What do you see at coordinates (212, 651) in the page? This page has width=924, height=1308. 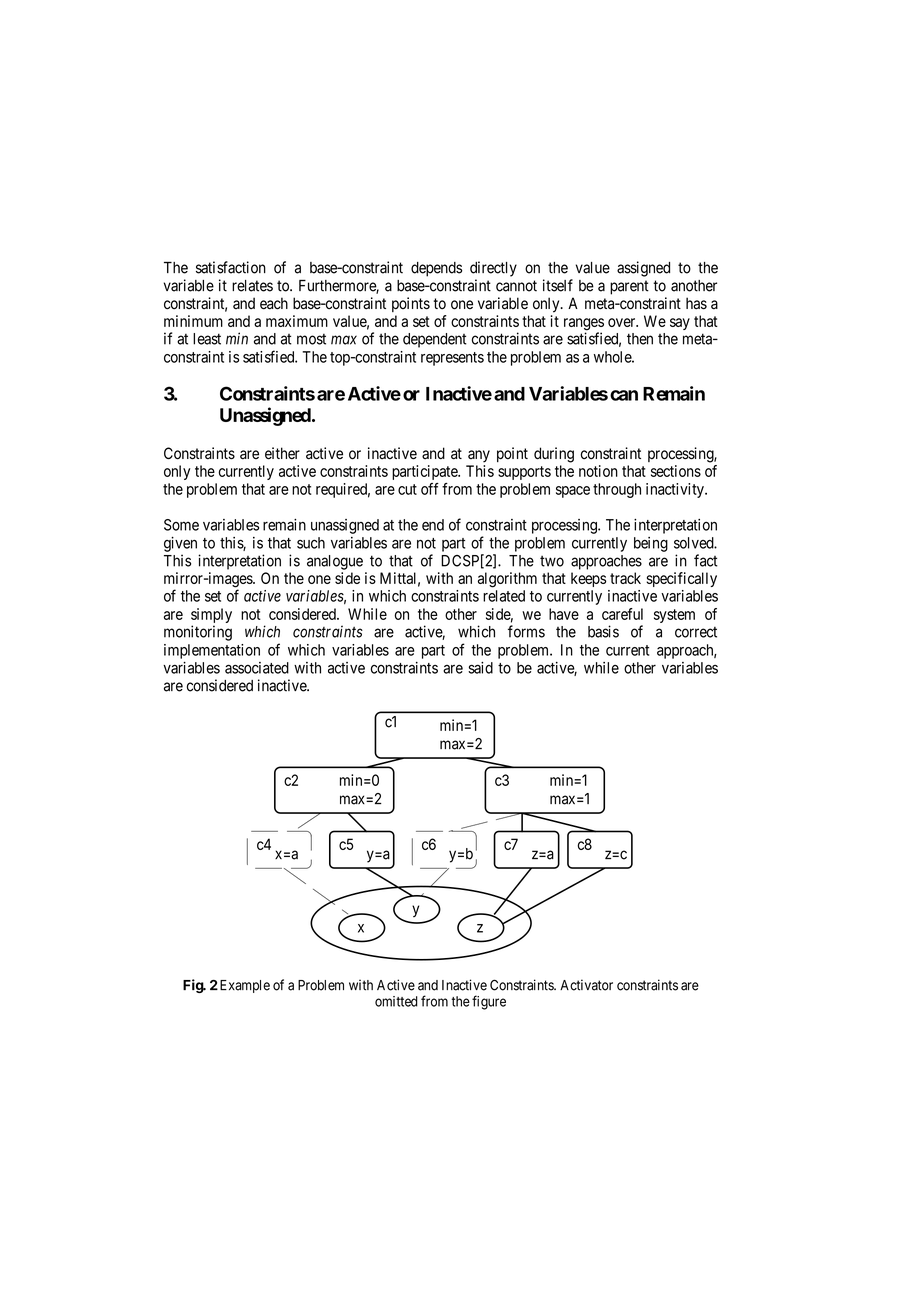 I see `implementation` at bounding box center [212, 651].
